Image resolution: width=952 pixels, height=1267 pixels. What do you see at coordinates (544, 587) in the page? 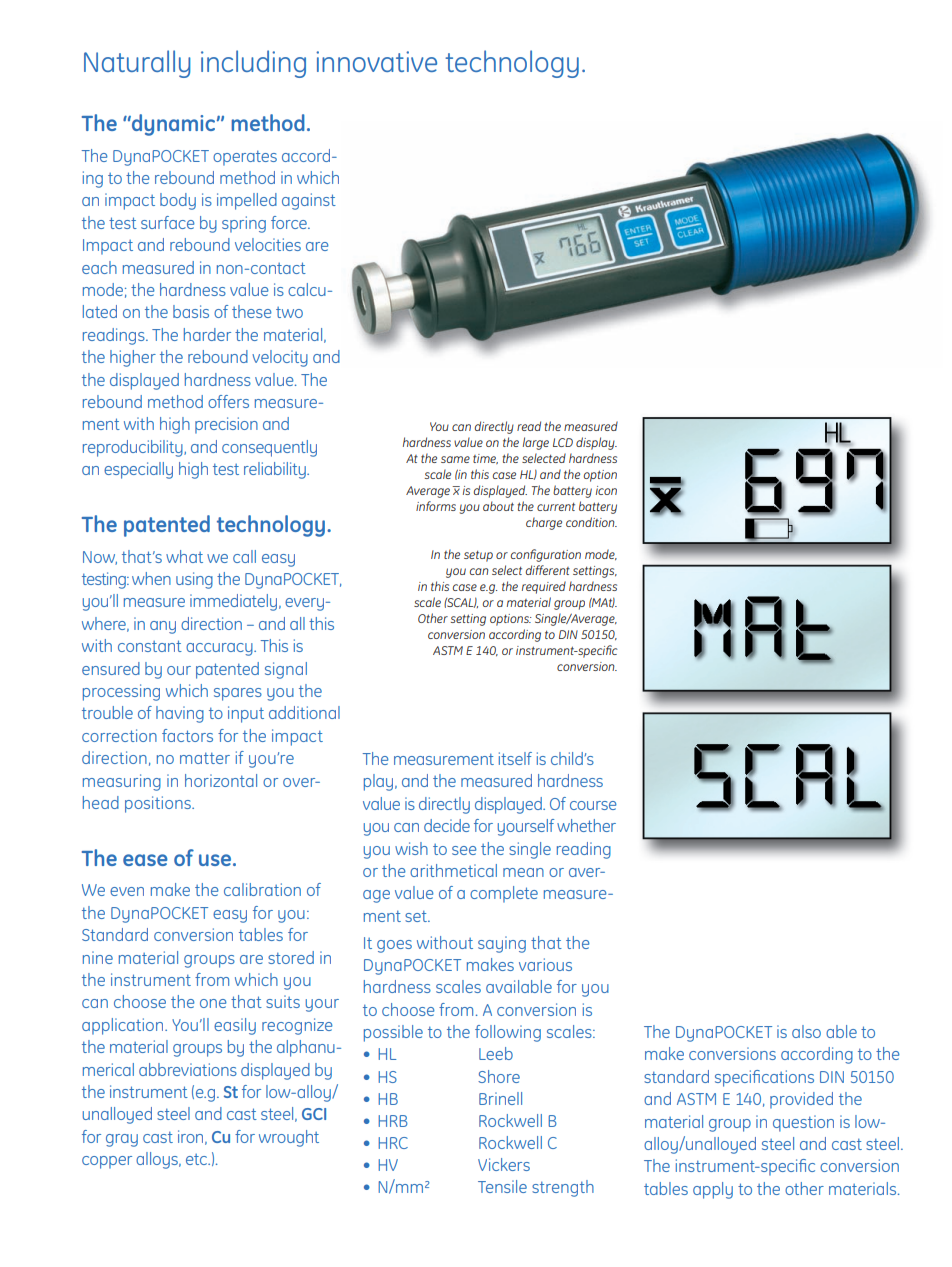
I see `required` at bounding box center [544, 587].
